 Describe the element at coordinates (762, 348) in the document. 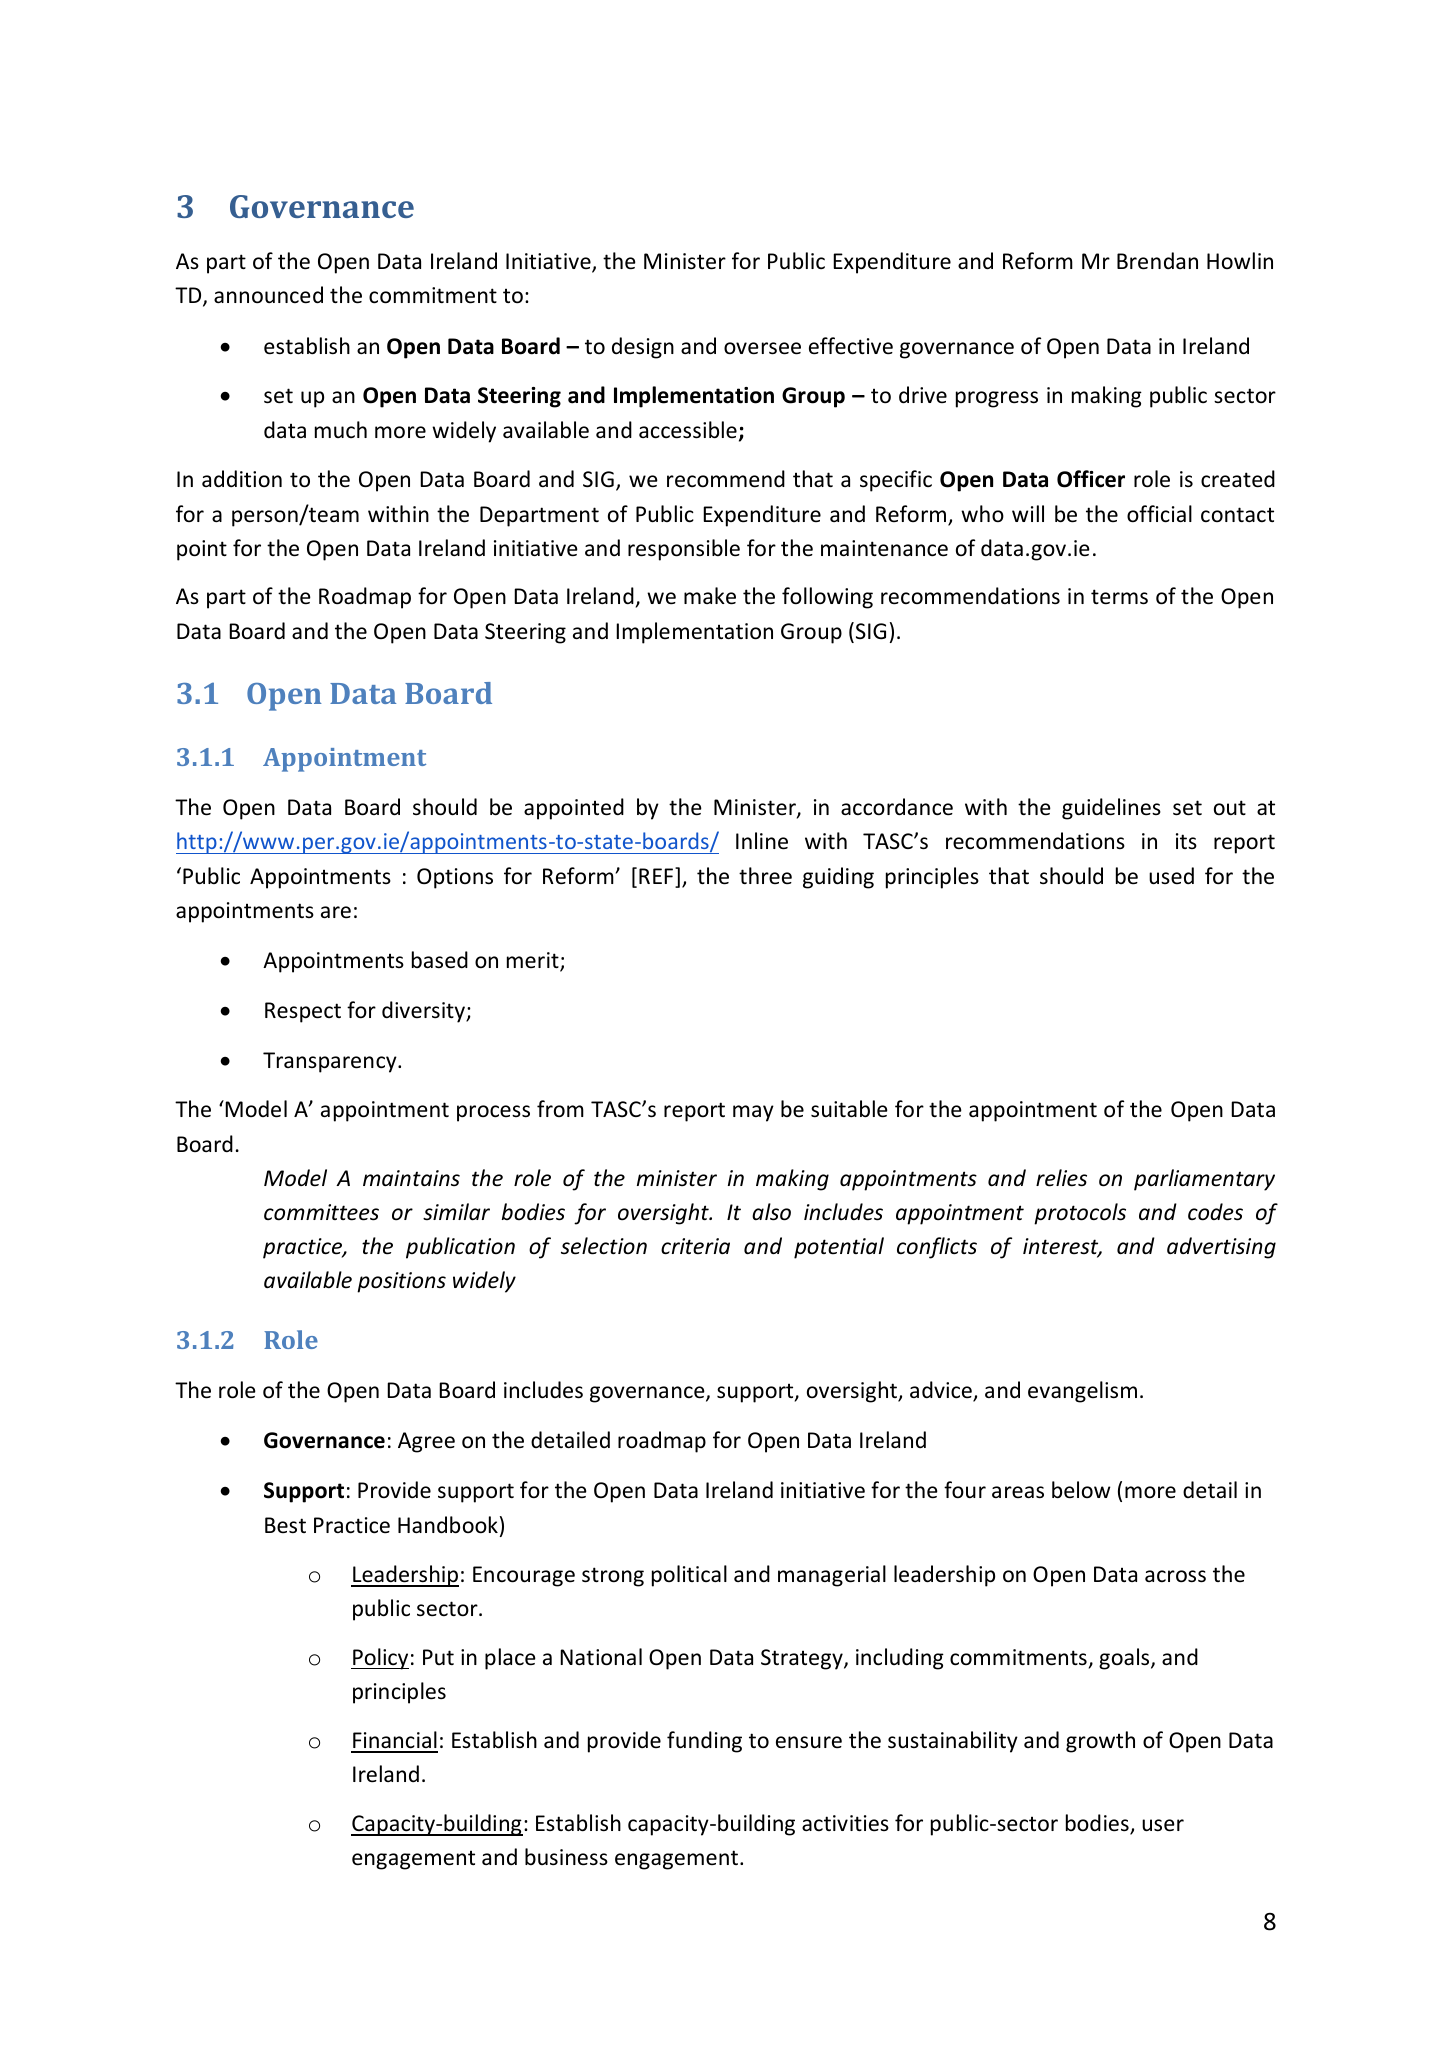

I see `oversee` at that location.
